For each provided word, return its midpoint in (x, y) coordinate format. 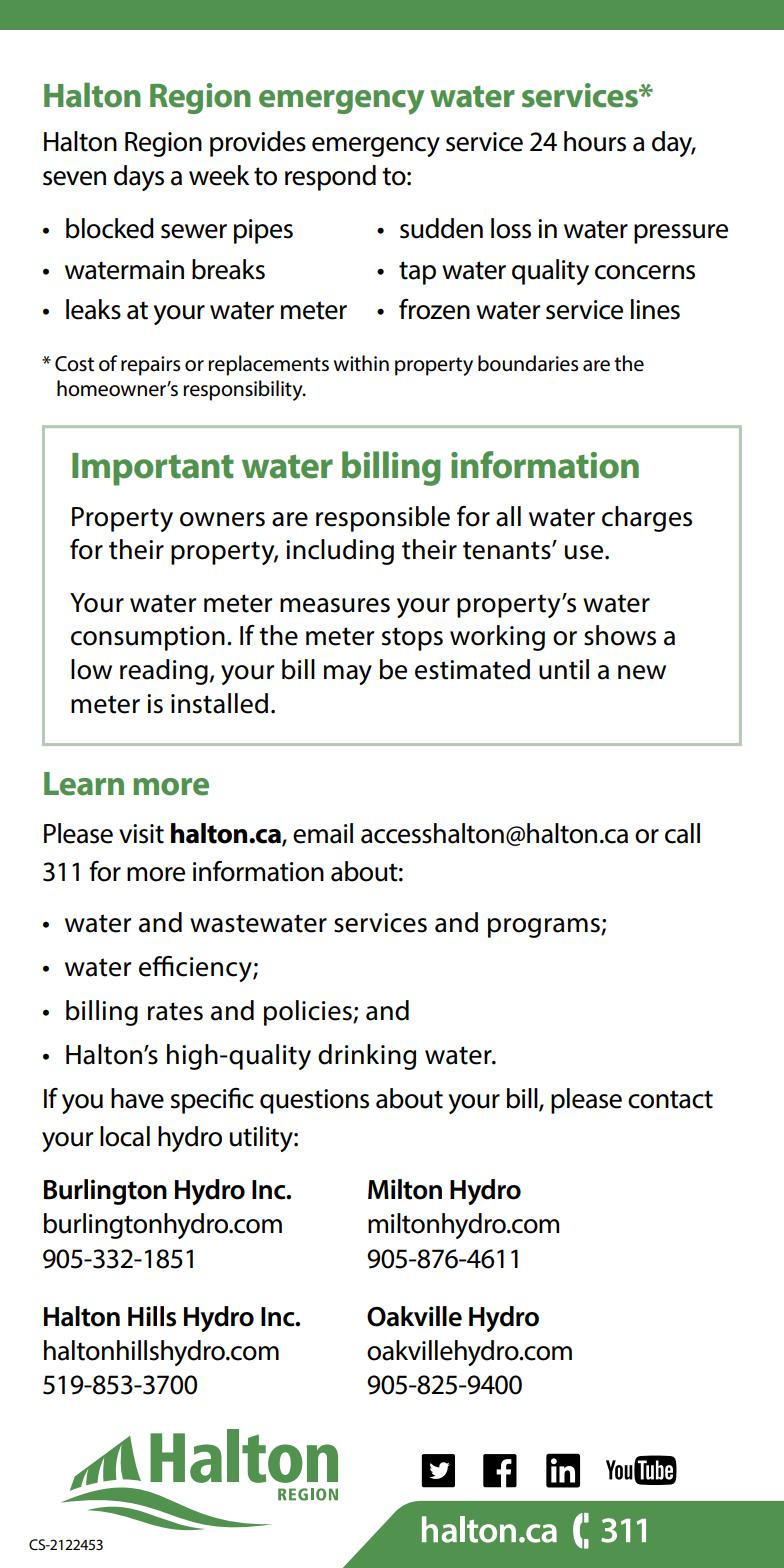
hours (595, 141)
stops (412, 639)
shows (620, 635)
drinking (367, 1057)
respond (330, 178)
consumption (148, 638)
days (139, 178)
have (137, 1098)
